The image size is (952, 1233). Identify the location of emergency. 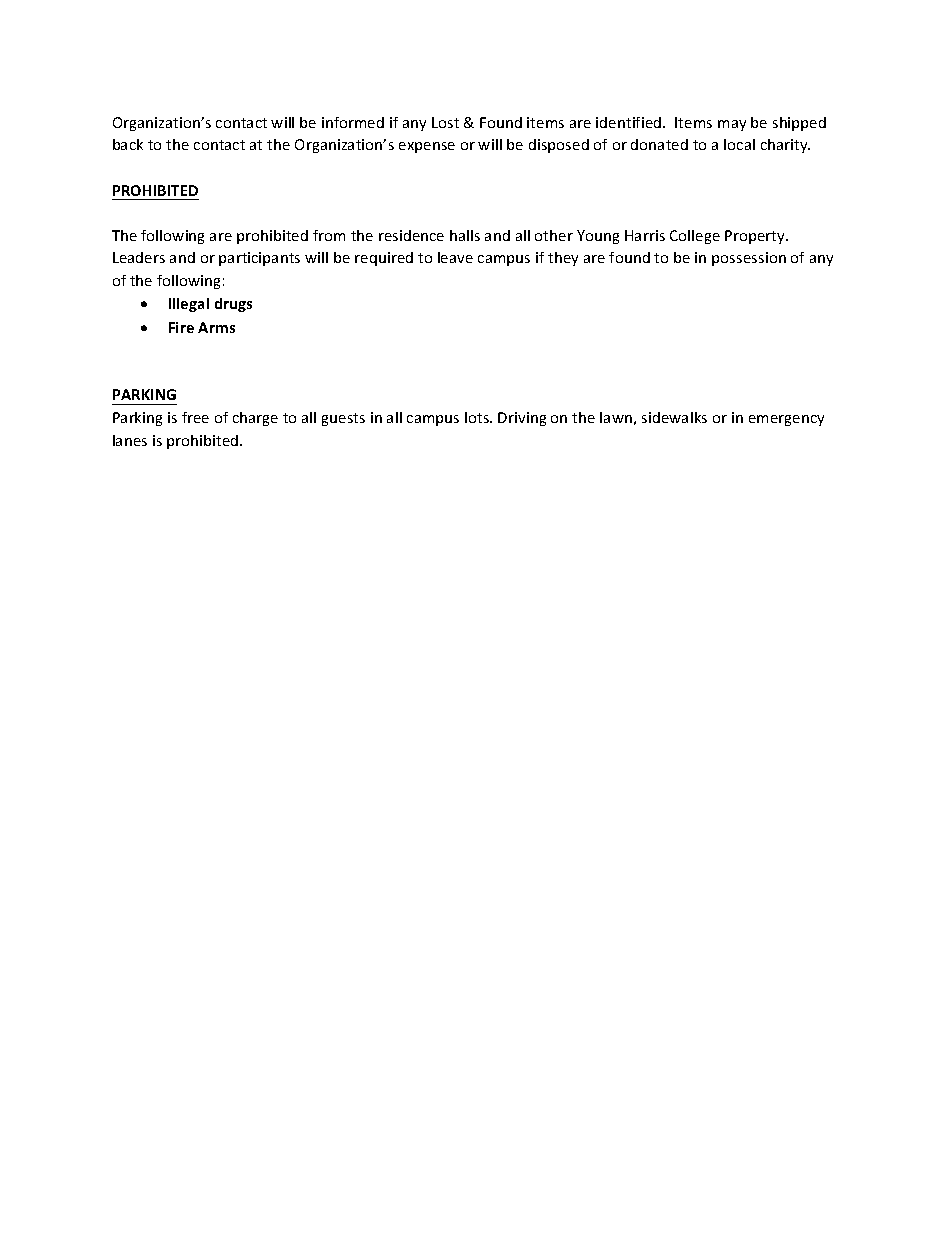
(786, 420).
